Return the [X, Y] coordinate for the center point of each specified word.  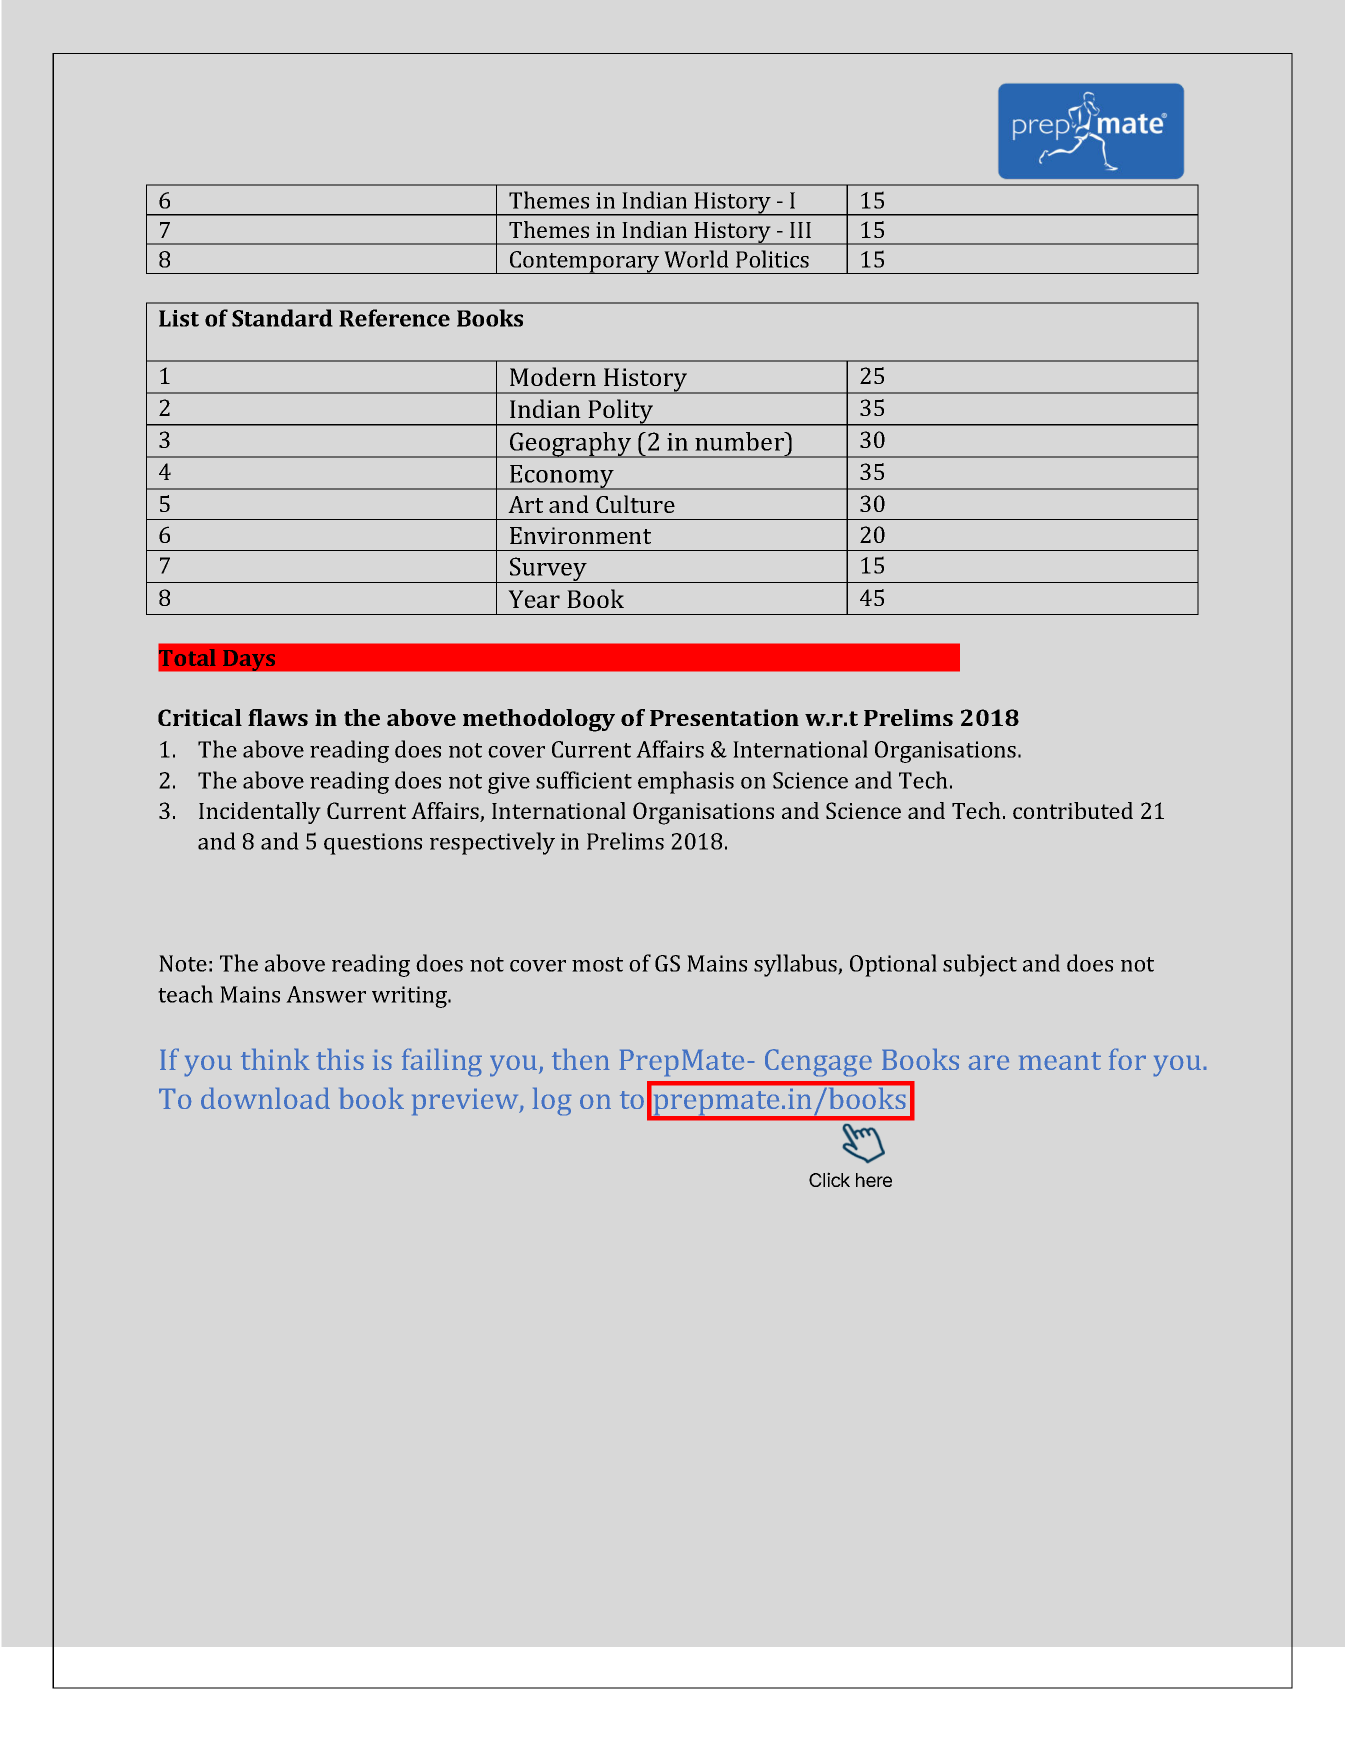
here [874, 1180]
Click [829, 1179]
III [800, 230]
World [696, 259]
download [265, 1098]
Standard [282, 318]
